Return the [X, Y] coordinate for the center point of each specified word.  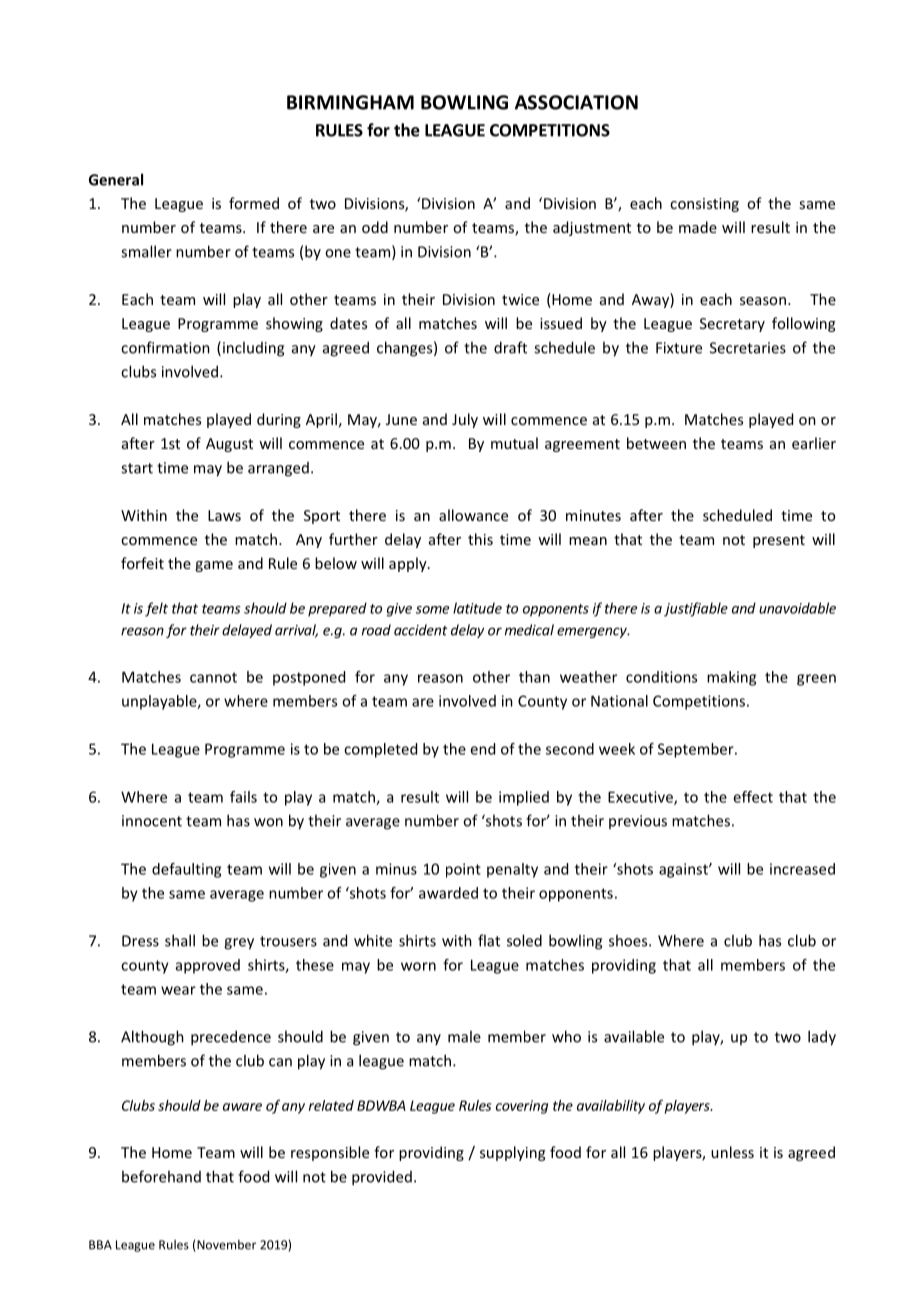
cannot [213, 677]
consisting [704, 205]
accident [420, 630]
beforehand [161, 1176]
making [731, 678]
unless [732, 1152]
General [116, 179]
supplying [512, 1153]
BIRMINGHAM [350, 102]
